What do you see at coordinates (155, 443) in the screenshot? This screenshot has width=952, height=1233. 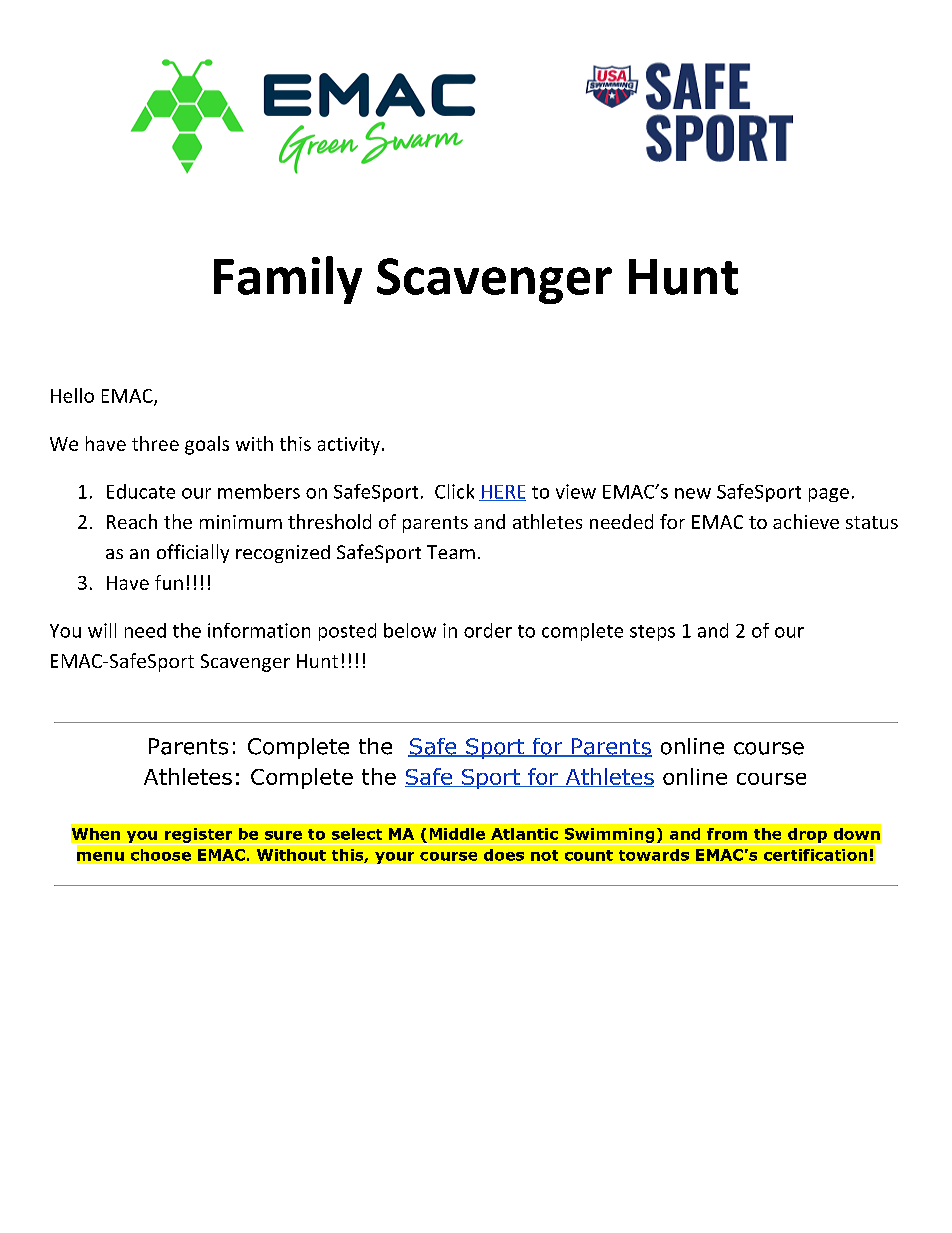 I see `three` at bounding box center [155, 443].
